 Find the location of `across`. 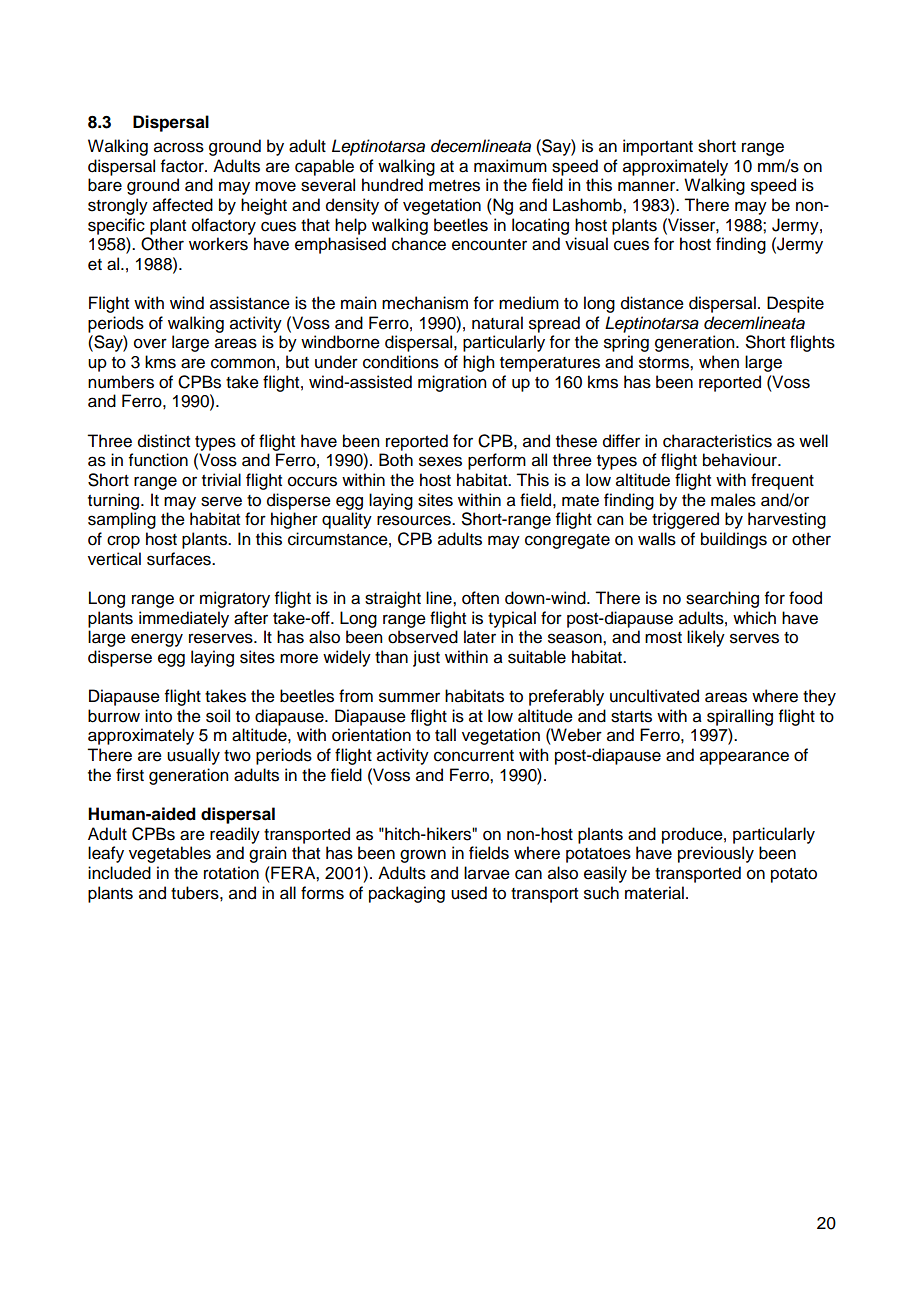

across is located at coordinates (179, 147).
